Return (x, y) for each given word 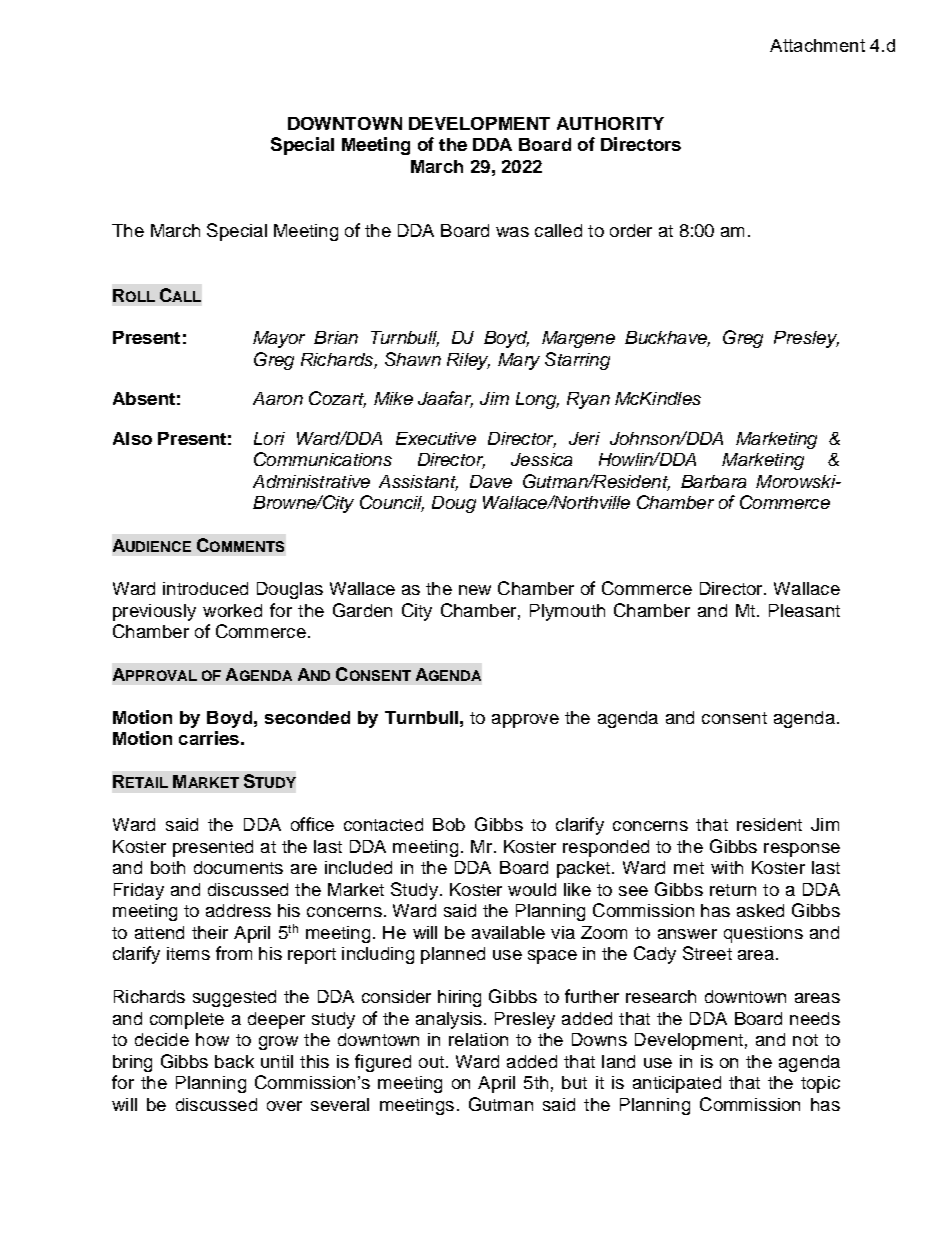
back (234, 1061)
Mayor (279, 339)
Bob (449, 824)
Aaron (278, 398)
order (631, 230)
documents (238, 867)
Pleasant (804, 610)
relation (478, 1039)
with (727, 867)
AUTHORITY (610, 123)
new (475, 590)
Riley (468, 361)
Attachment (817, 45)
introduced (205, 588)
